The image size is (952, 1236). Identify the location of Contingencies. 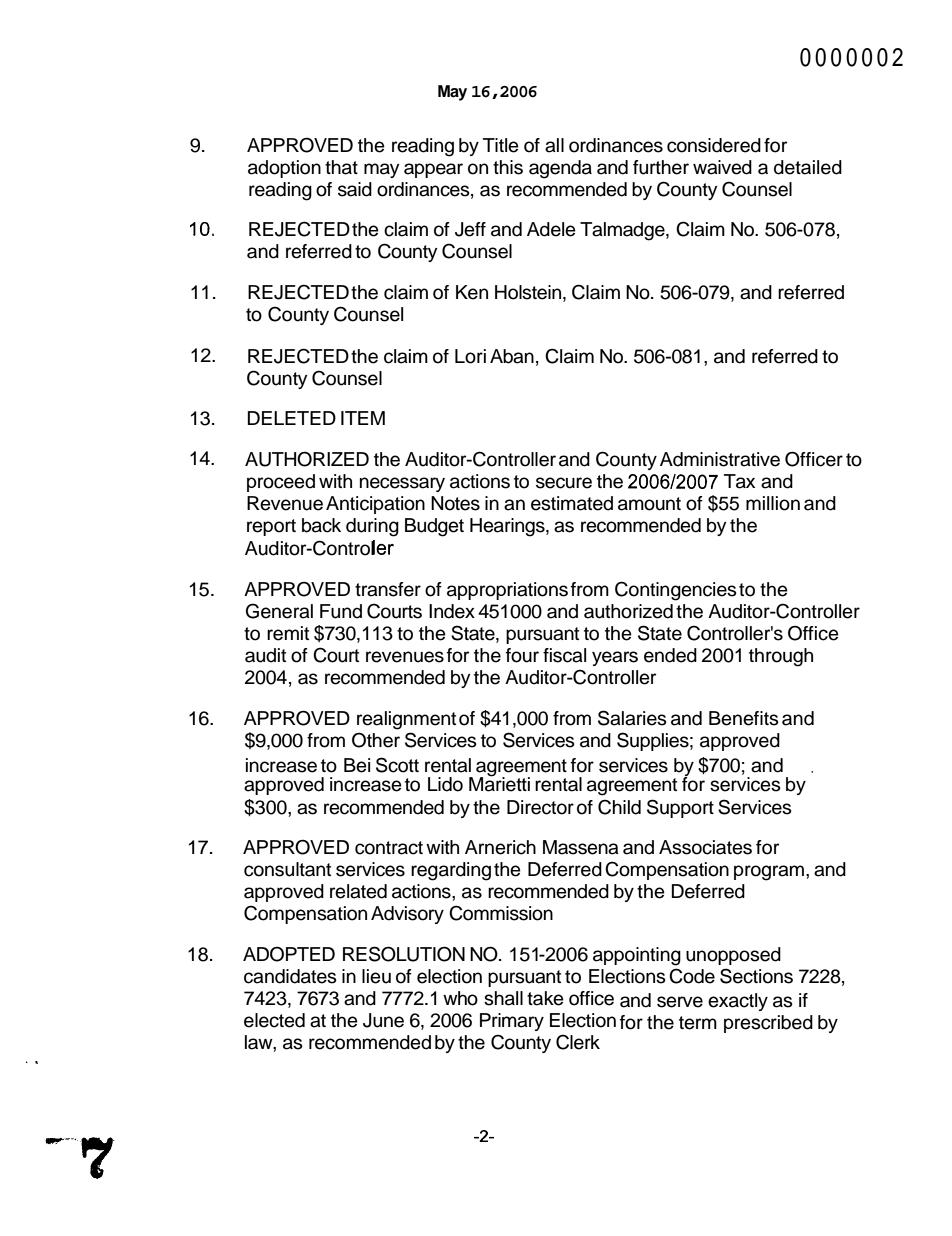
(676, 591).
